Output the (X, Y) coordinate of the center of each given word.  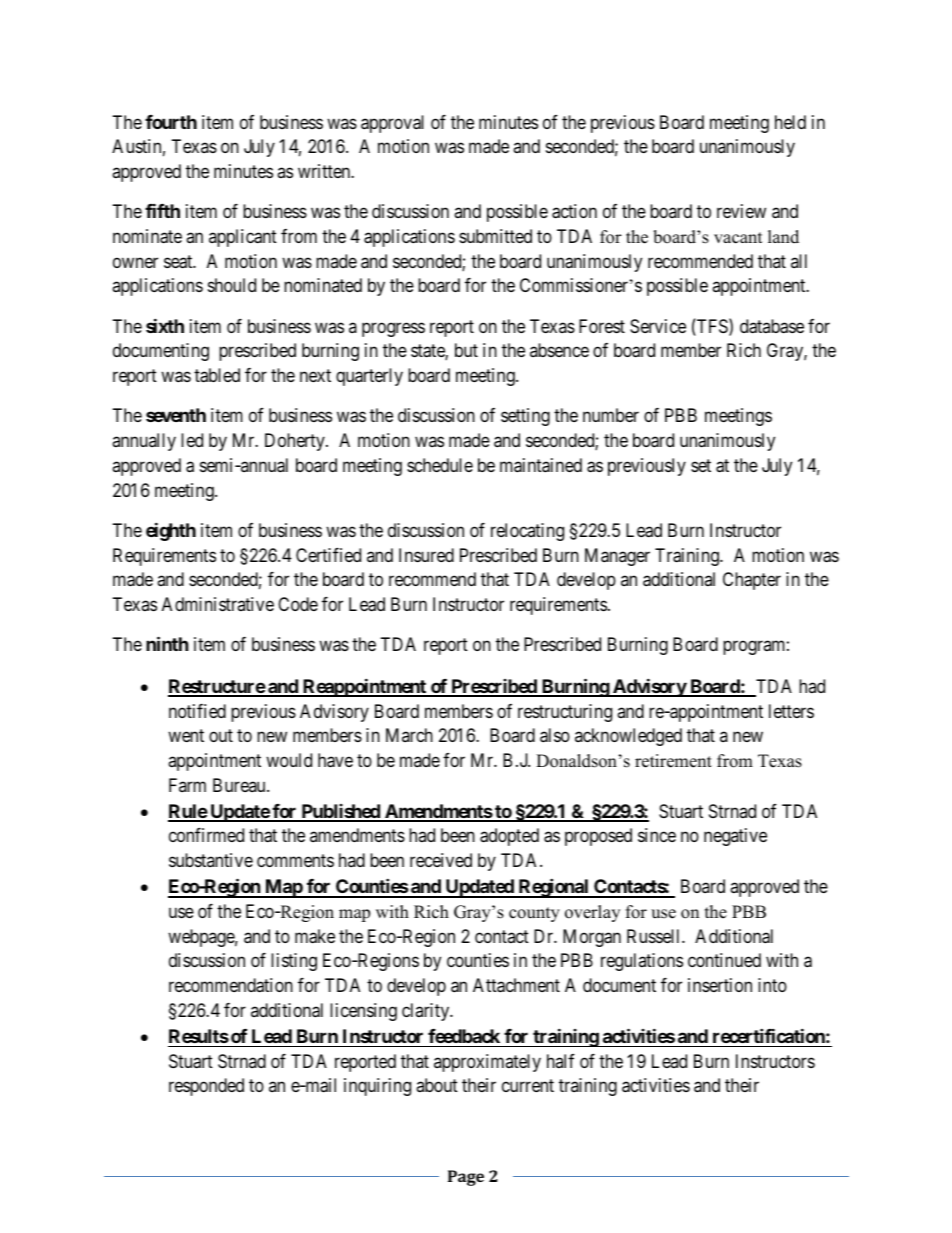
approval (392, 124)
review (741, 211)
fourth (171, 122)
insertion (720, 985)
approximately (487, 1063)
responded (206, 1087)
